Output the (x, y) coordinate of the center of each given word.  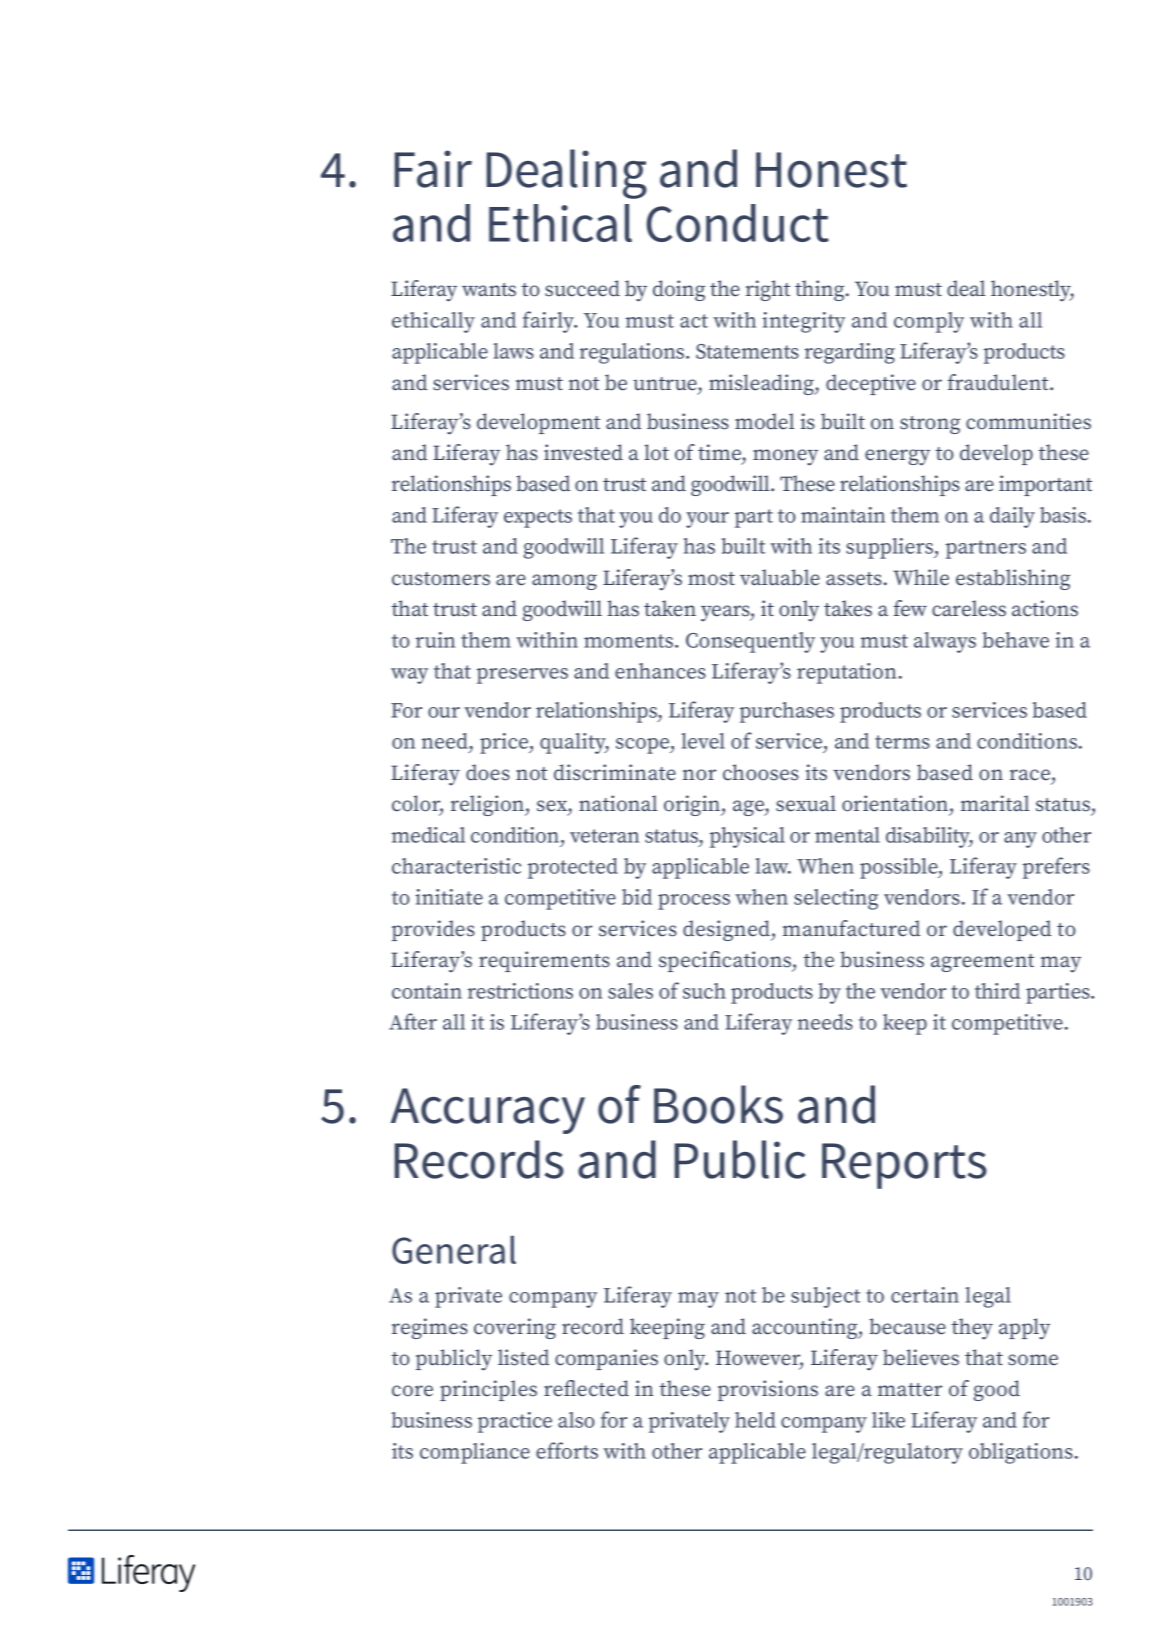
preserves (522, 676)
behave (1015, 640)
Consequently (750, 642)
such (704, 991)
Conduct (738, 223)
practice (515, 1422)
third (997, 991)
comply (929, 322)
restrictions (520, 991)
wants (489, 290)
